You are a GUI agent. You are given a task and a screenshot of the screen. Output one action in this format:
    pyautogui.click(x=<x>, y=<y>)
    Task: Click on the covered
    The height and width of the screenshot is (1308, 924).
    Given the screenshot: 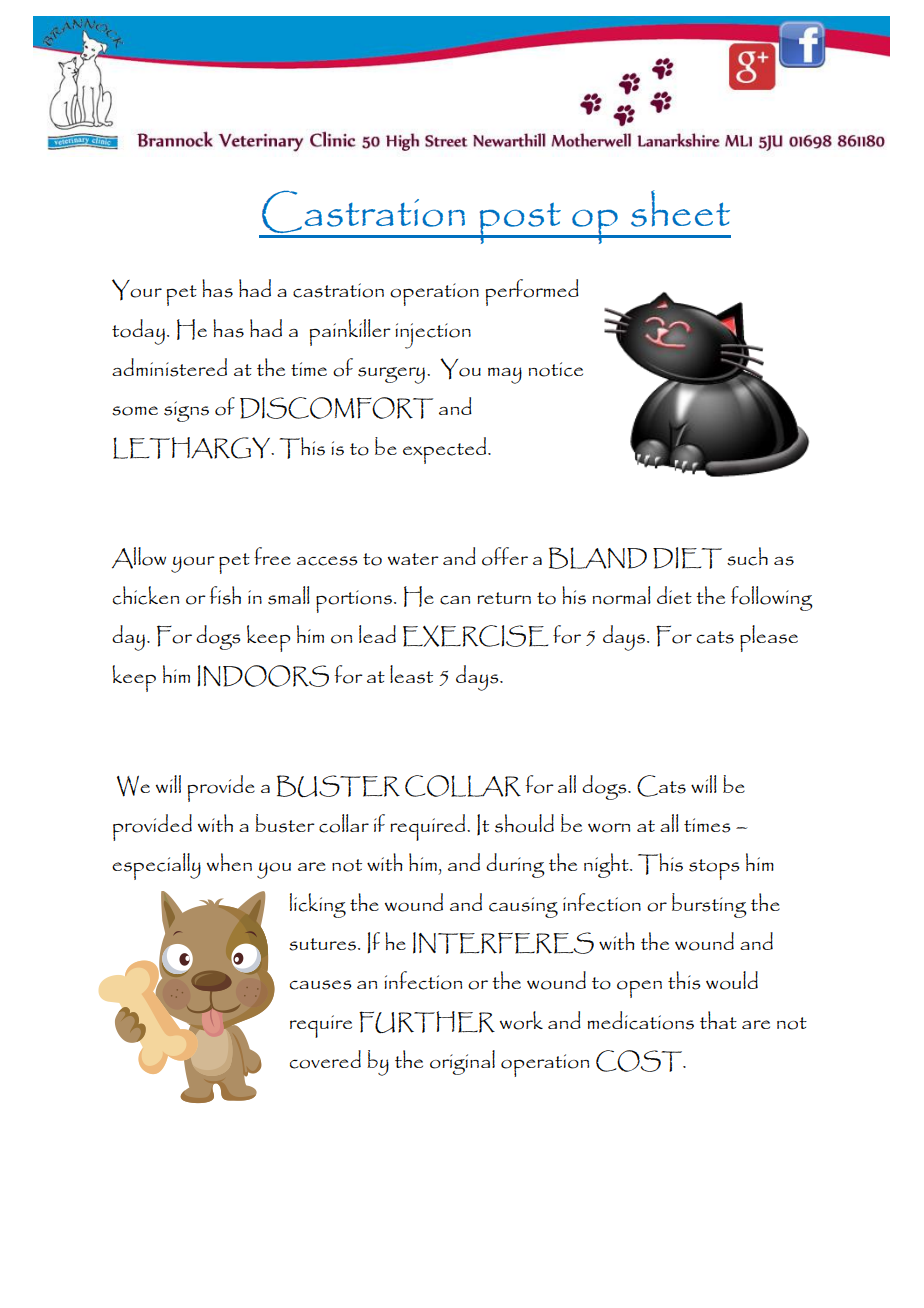 What is the action you would take?
    pyautogui.click(x=325, y=1059)
